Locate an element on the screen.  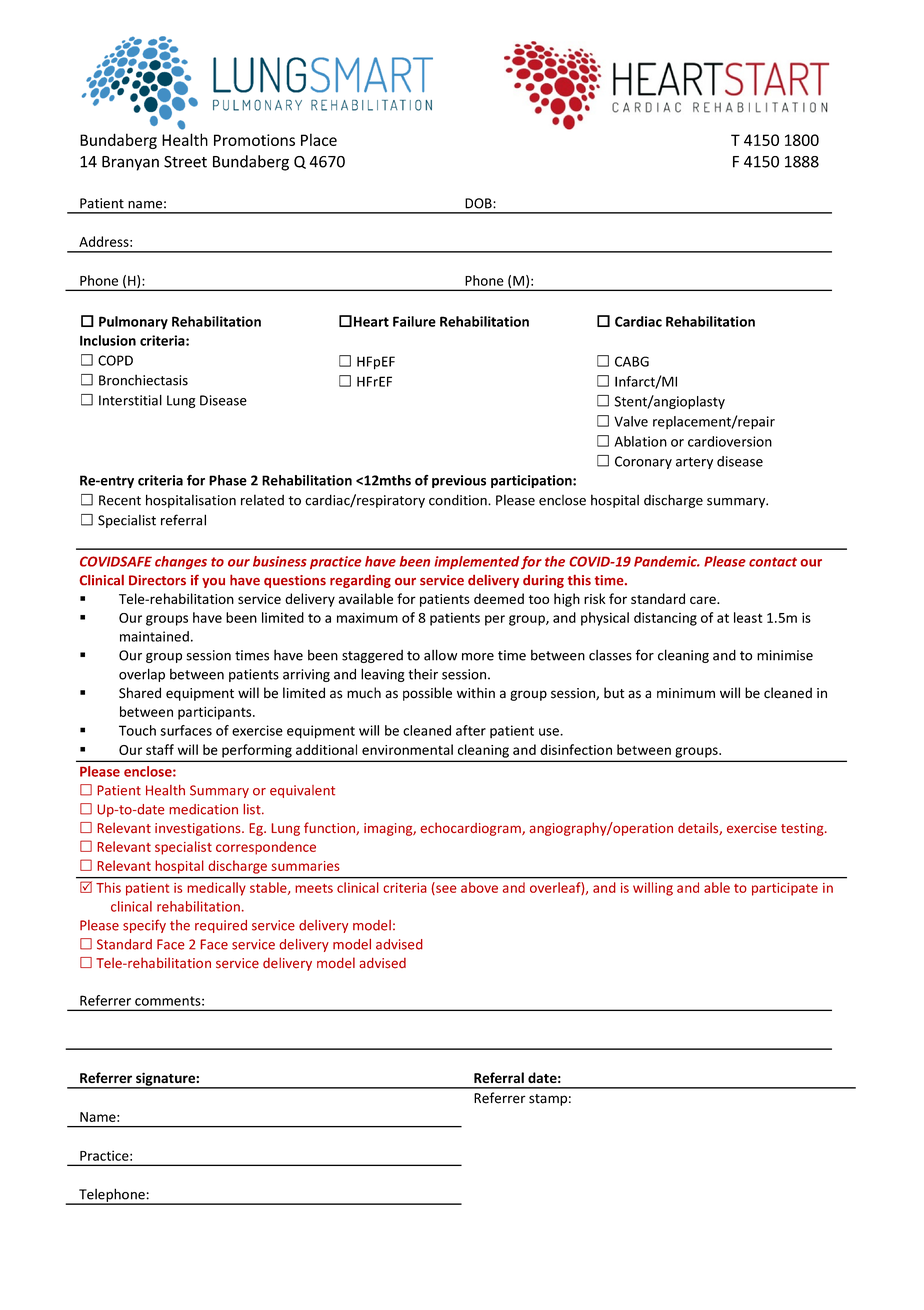
allow is located at coordinates (440, 655).
